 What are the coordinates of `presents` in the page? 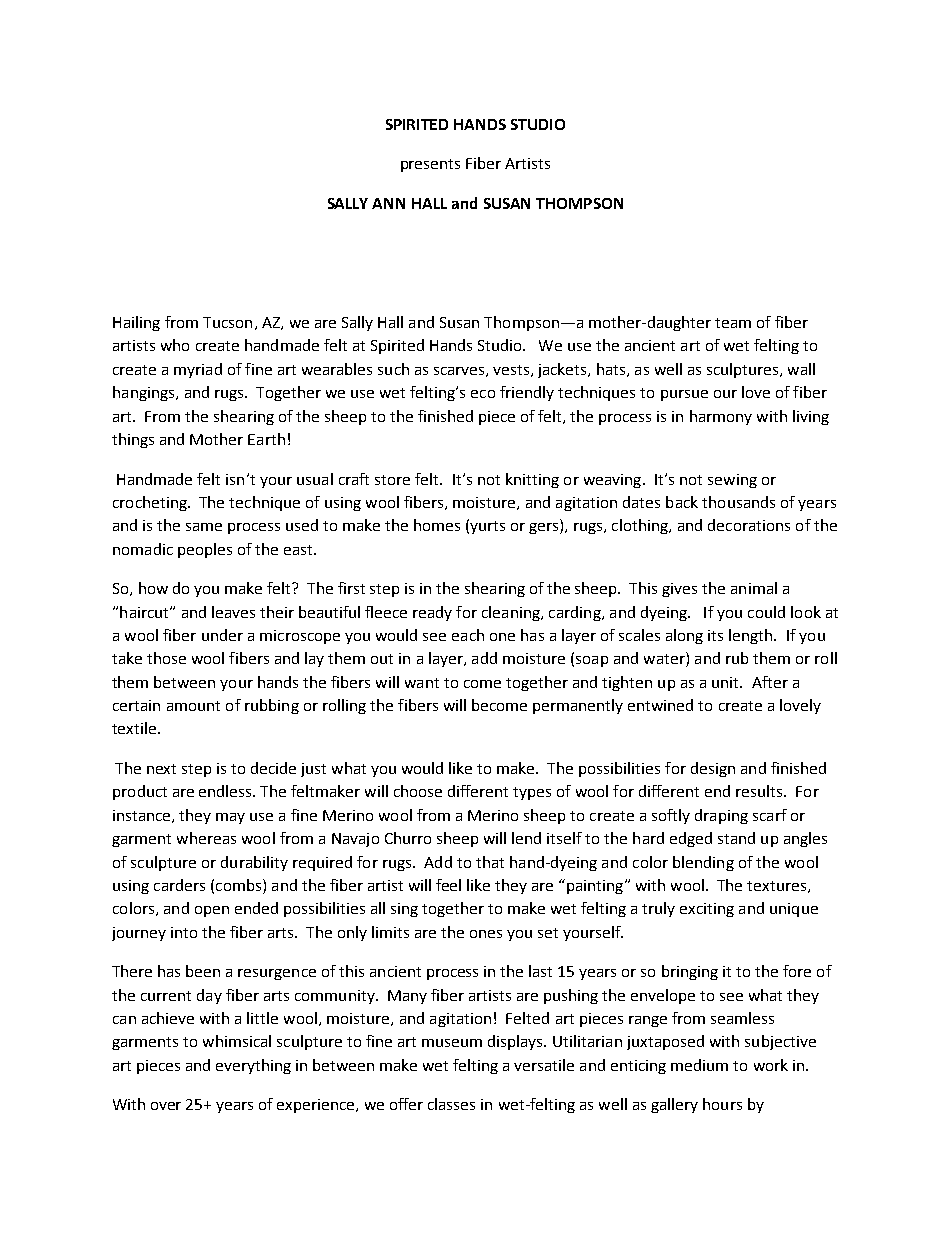 It's located at (430, 165).
